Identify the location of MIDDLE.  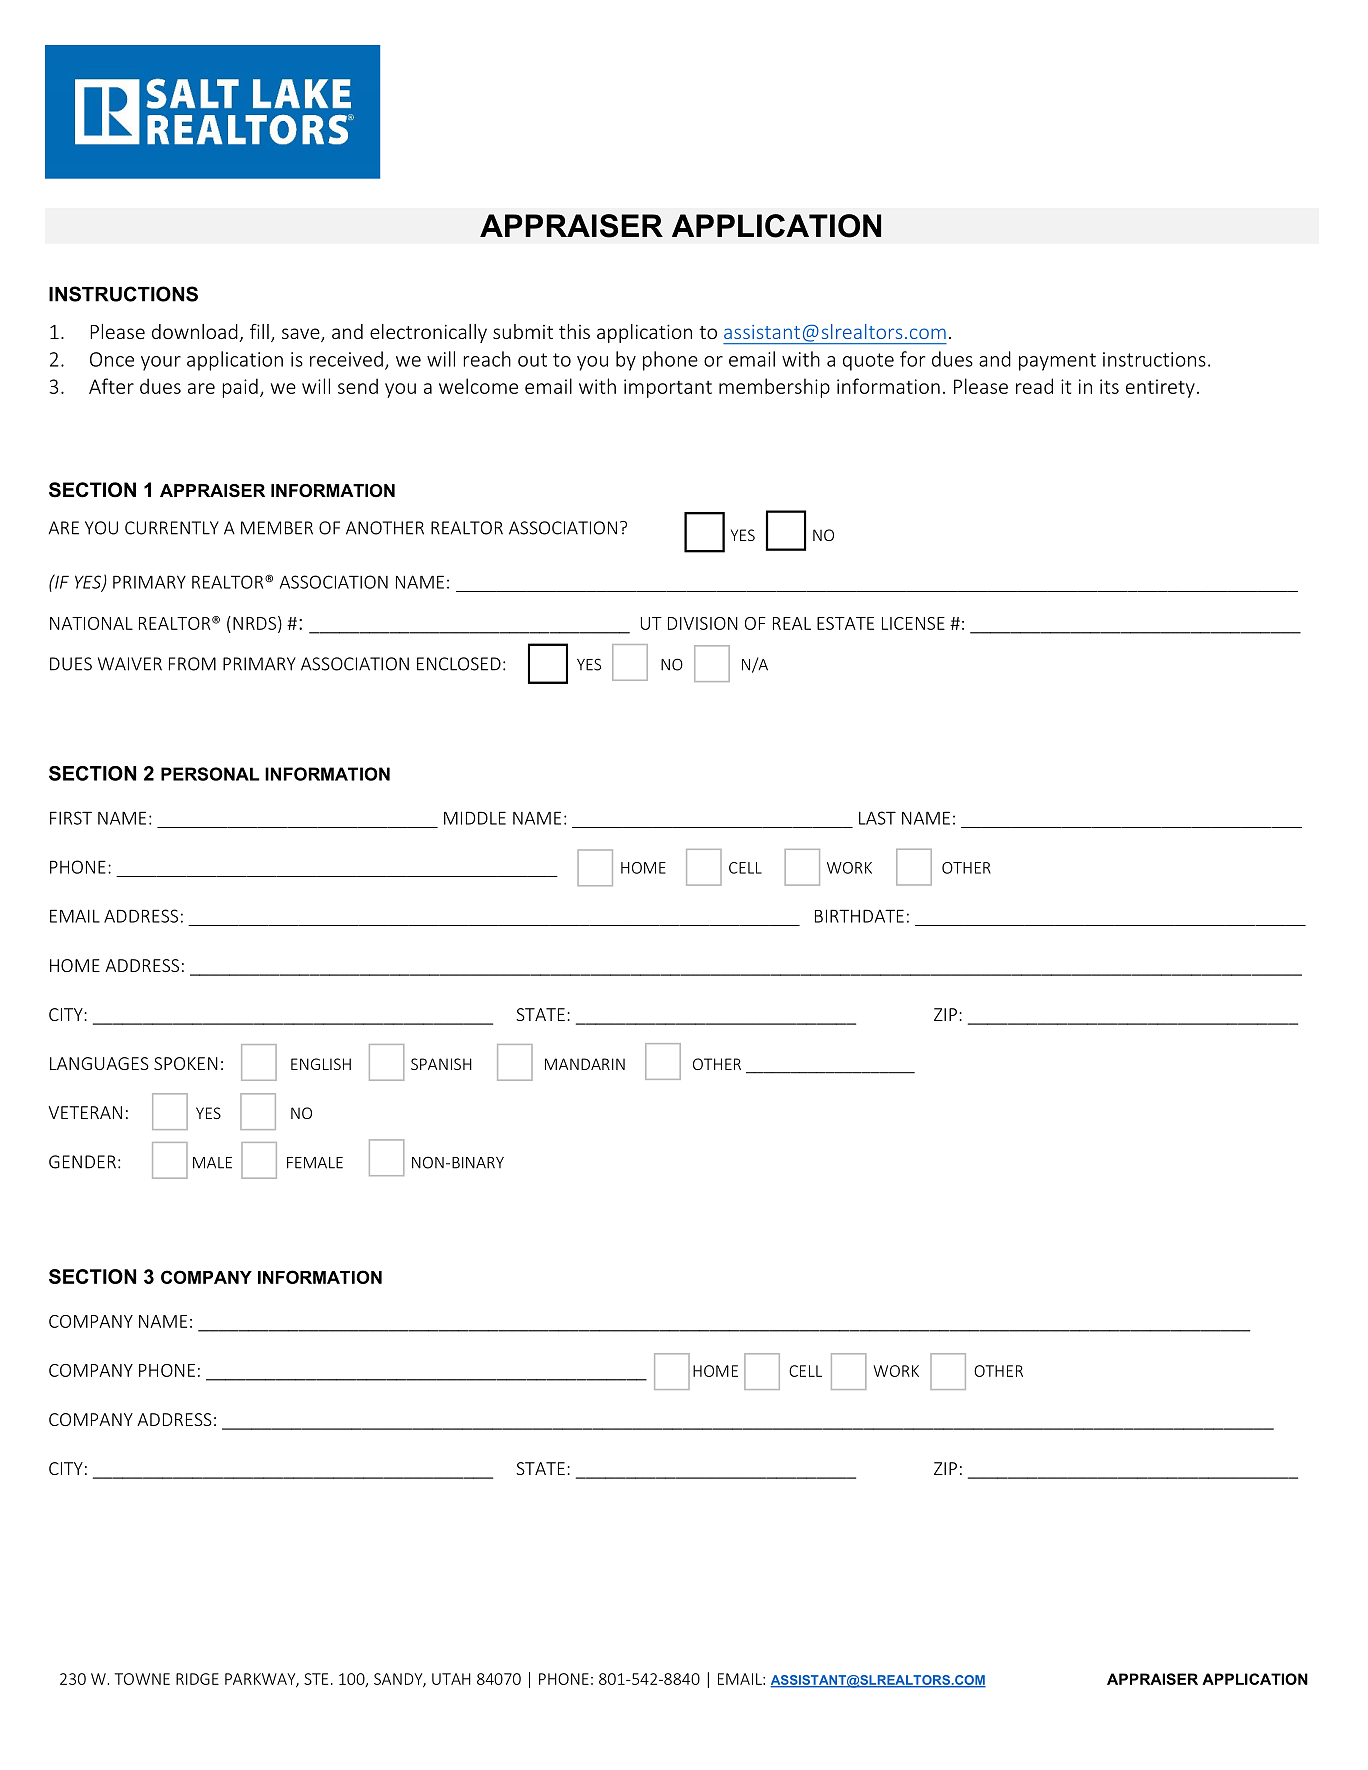
(475, 818).
